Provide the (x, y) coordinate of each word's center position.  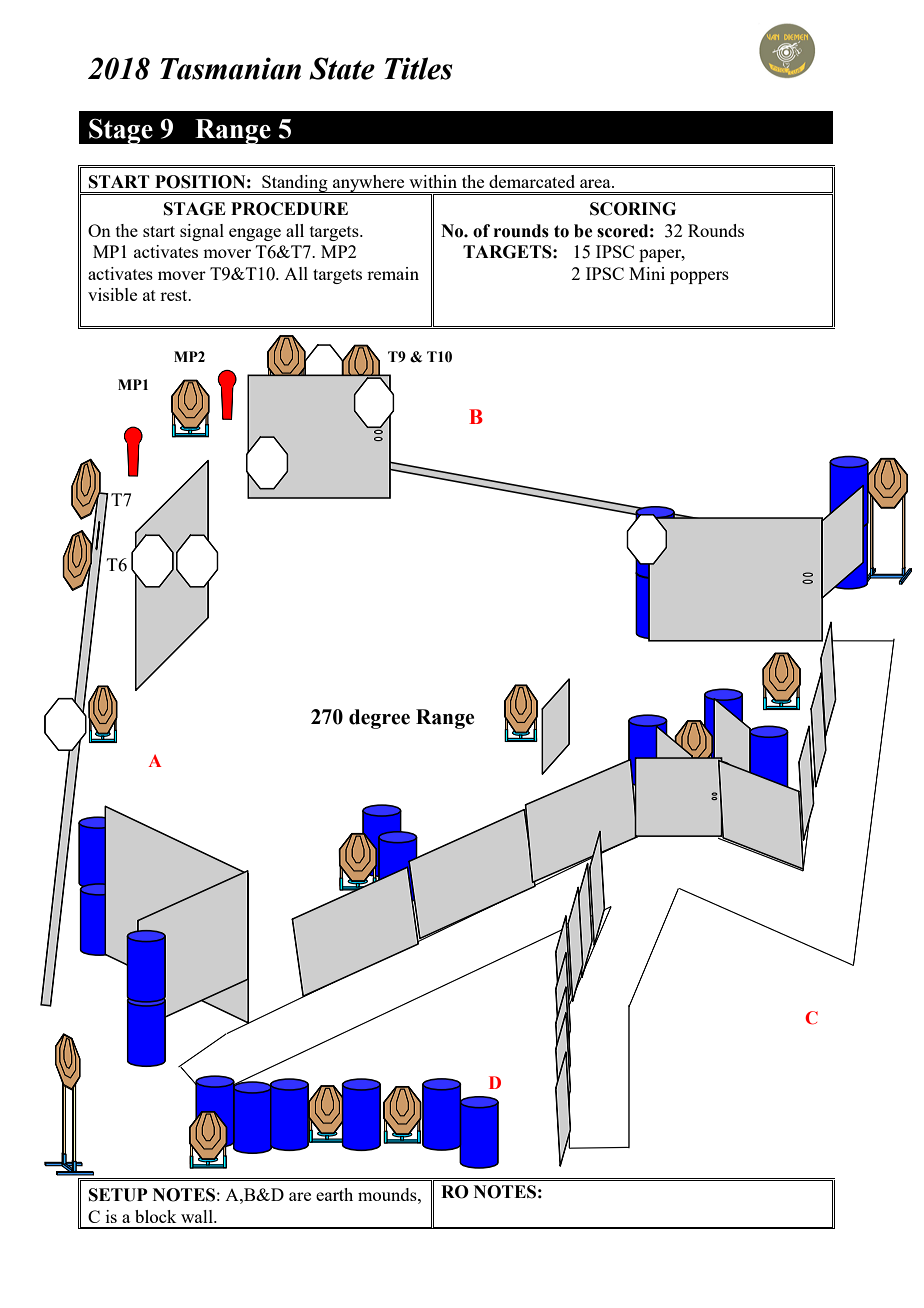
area (596, 183)
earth (334, 1194)
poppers (699, 277)
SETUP (118, 1195)
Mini (647, 273)
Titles (418, 68)
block (155, 1216)
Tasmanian (230, 68)
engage (255, 234)
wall (198, 1216)
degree (379, 719)
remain (393, 273)
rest (175, 295)
